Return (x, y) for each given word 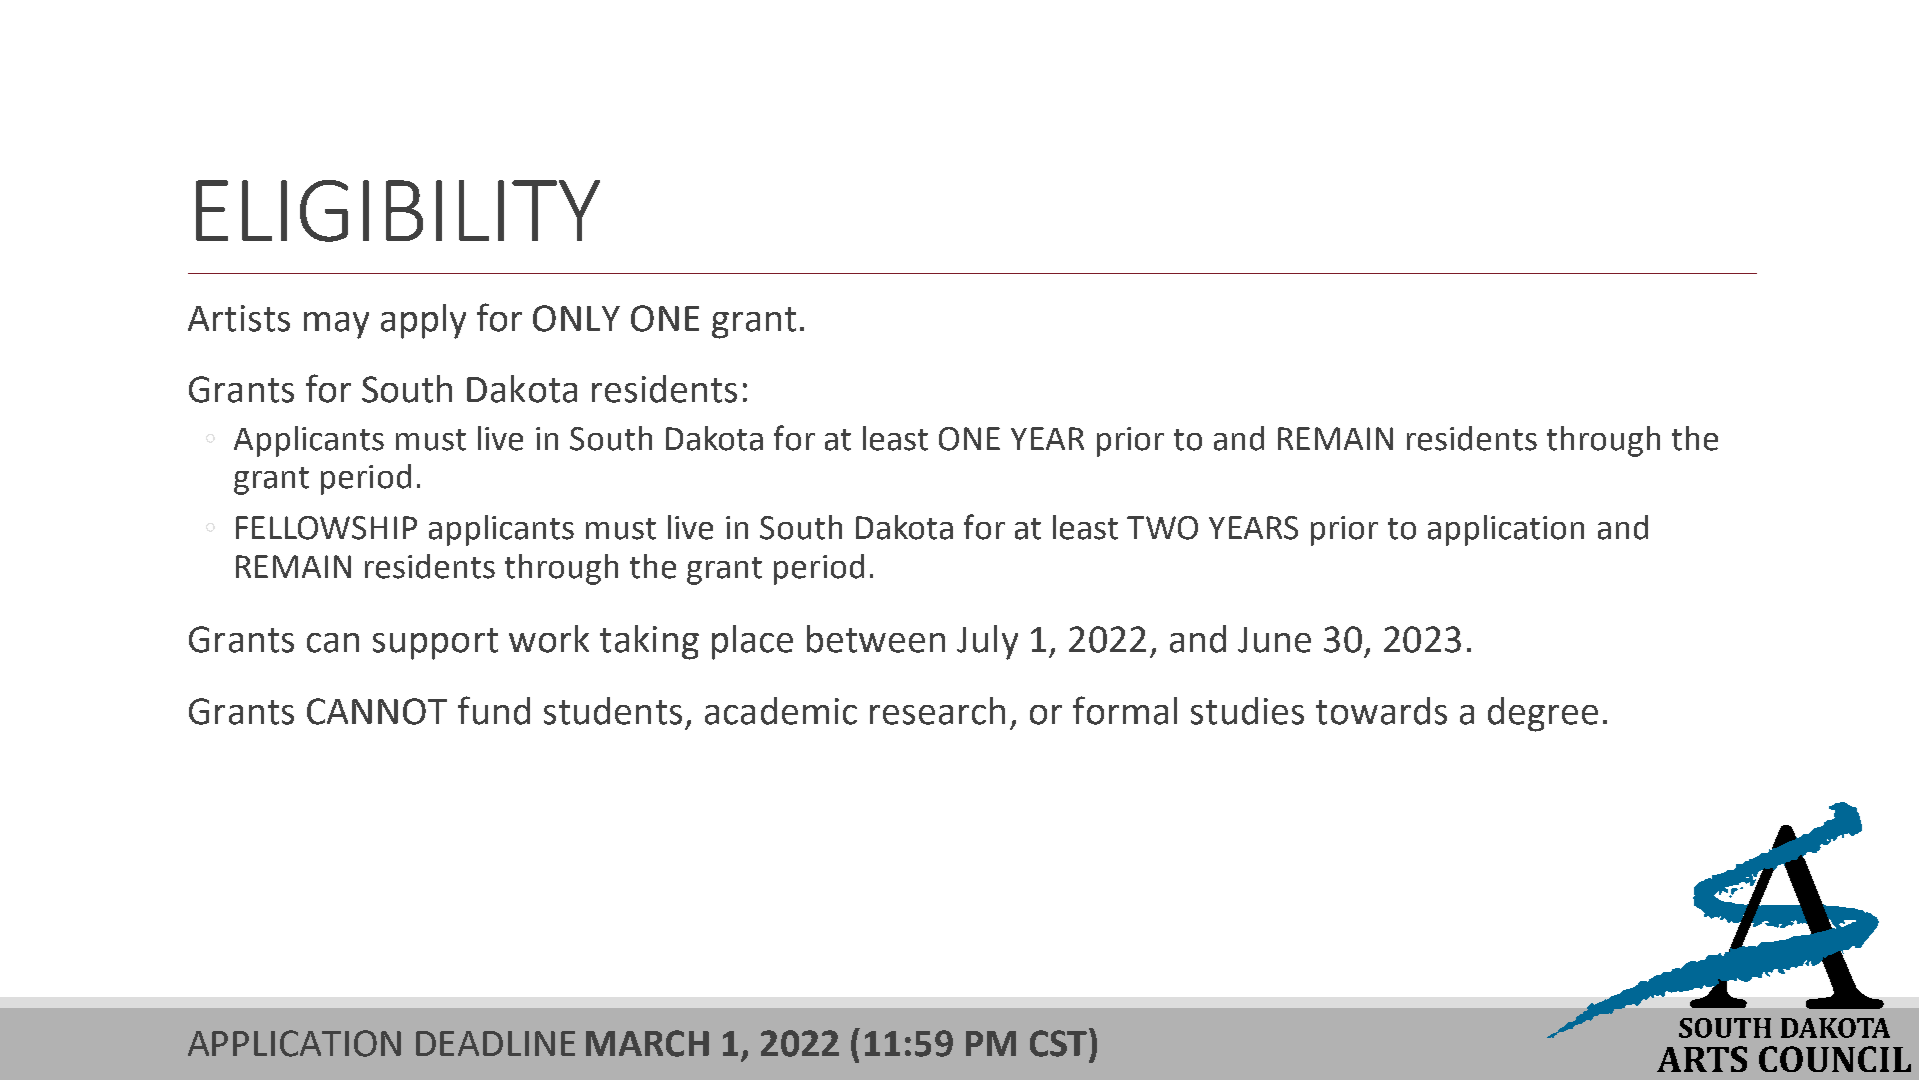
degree (1543, 714)
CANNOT (377, 711)
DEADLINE (495, 1043)
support (435, 644)
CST (1060, 1042)
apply (423, 321)
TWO (1162, 528)
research (937, 711)
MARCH (647, 1043)
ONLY (576, 318)
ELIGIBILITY (398, 211)
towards (1381, 711)
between (876, 639)
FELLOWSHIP (326, 528)
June (1274, 640)
